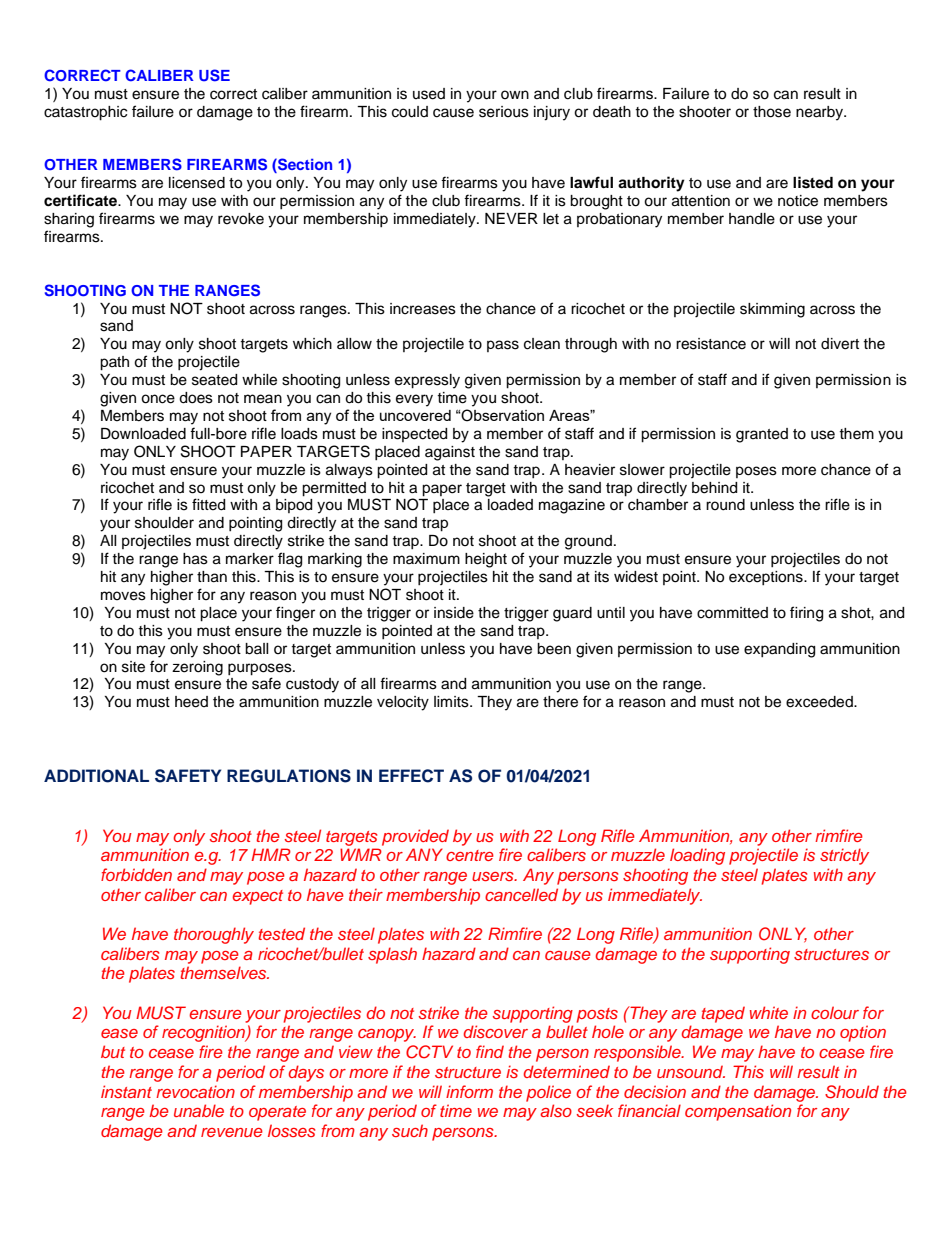 This image has height=1233, width=952. Describe the element at coordinates (504, 112) in the image. I see `serious` at that location.
